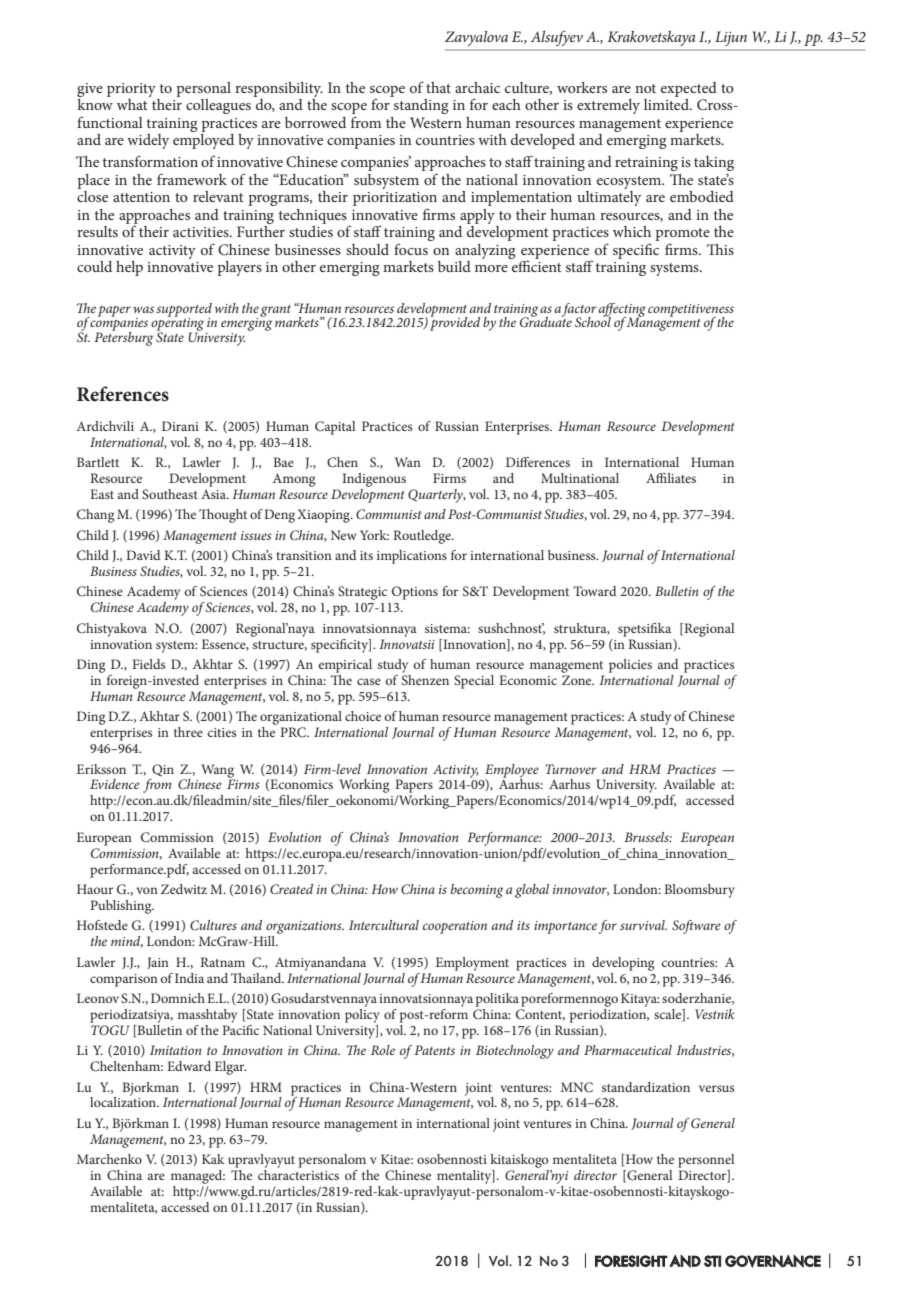 The height and width of the screenshot is (1308, 924). What do you see at coordinates (163, 770) in the screenshot?
I see `Qin` at bounding box center [163, 770].
